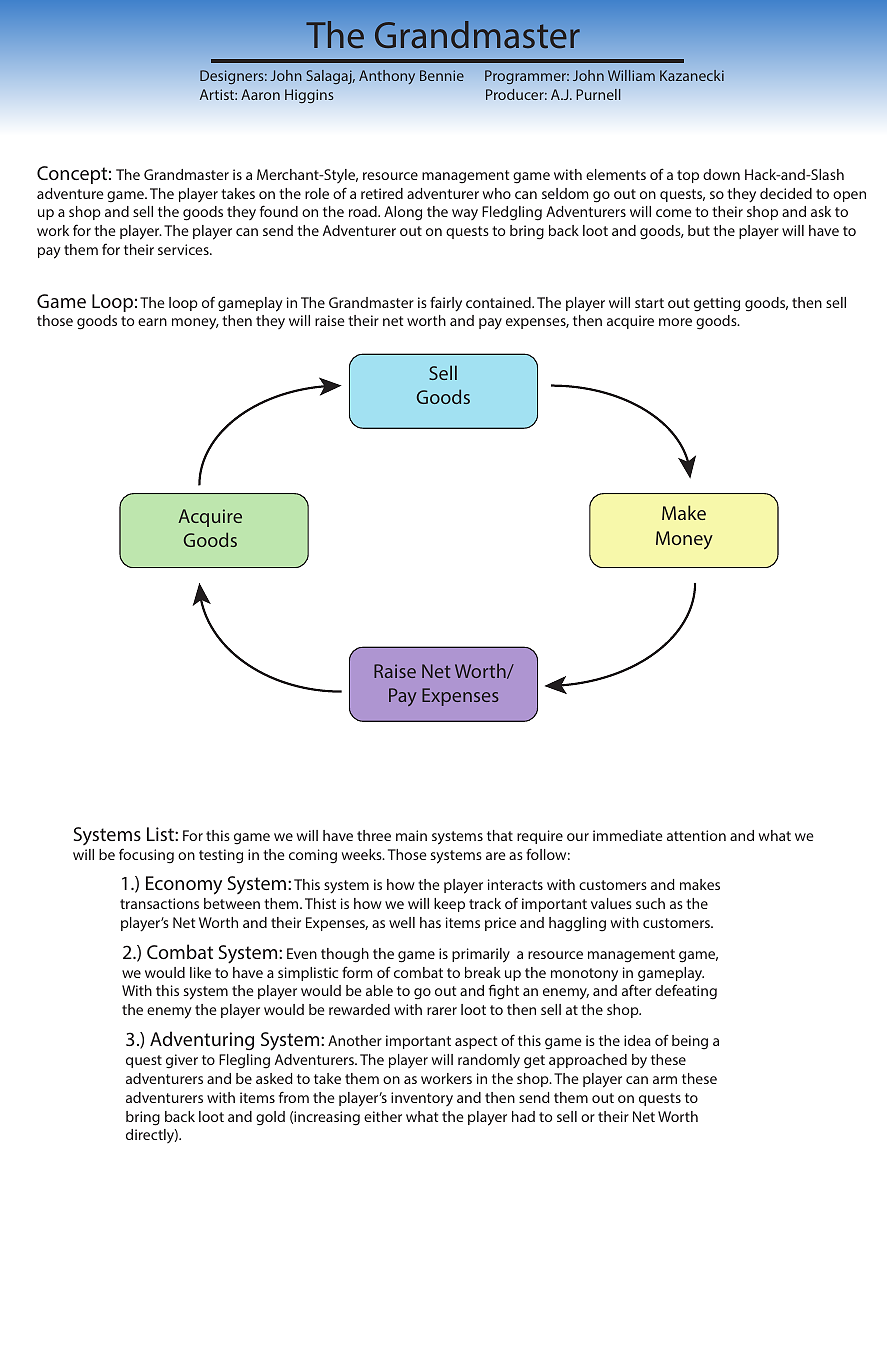 Image resolution: width=887 pixels, height=1372 pixels. What do you see at coordinates (260, 94) in the screenshot?
I see `Aaron` at bounding box center [260, 94].
